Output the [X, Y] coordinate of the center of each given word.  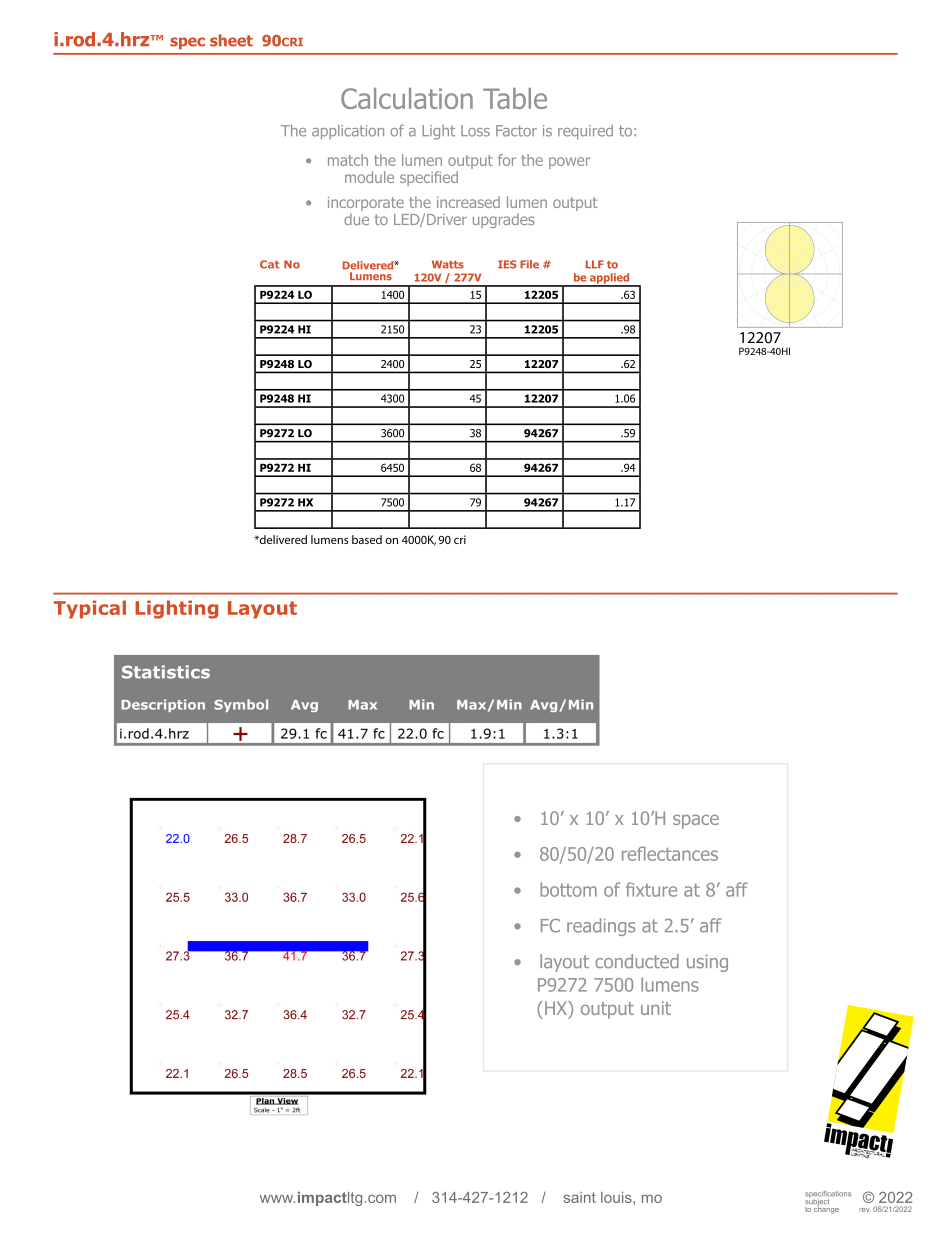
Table [515, 98]
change [826, 1209]
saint [580, 1197]
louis [617, 1197]
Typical [90, 609]
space [696, 822]
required [585, 132]
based [367, 539]
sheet [231, 40]
